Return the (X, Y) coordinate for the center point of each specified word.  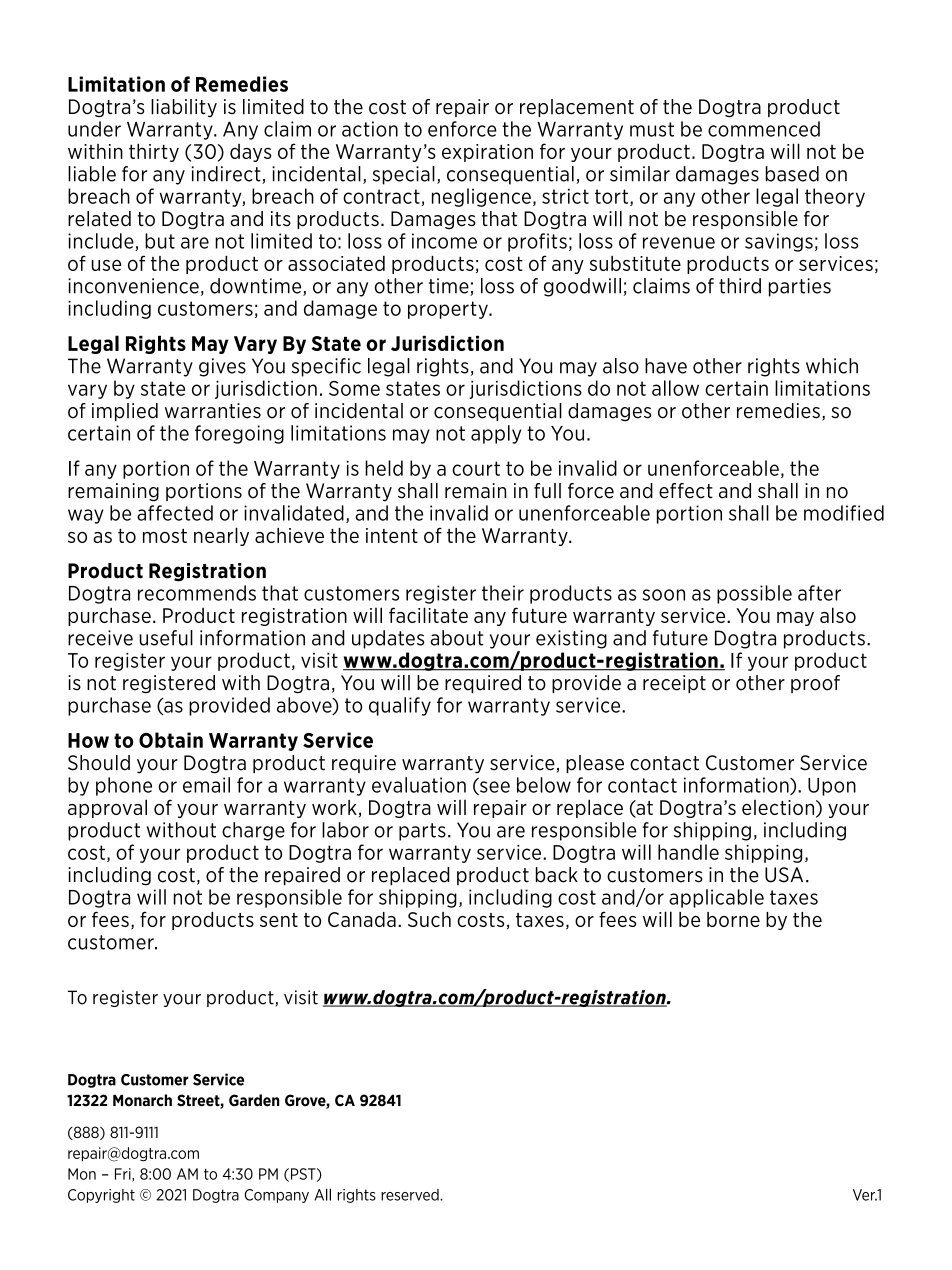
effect (686, 491)
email (206, 785)
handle (688, 852)
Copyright (101, 1196)
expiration (487, 153)
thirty (154, 152)
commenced (764, 129)
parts (422, 832)
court (476, 468)
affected (175, 513)
